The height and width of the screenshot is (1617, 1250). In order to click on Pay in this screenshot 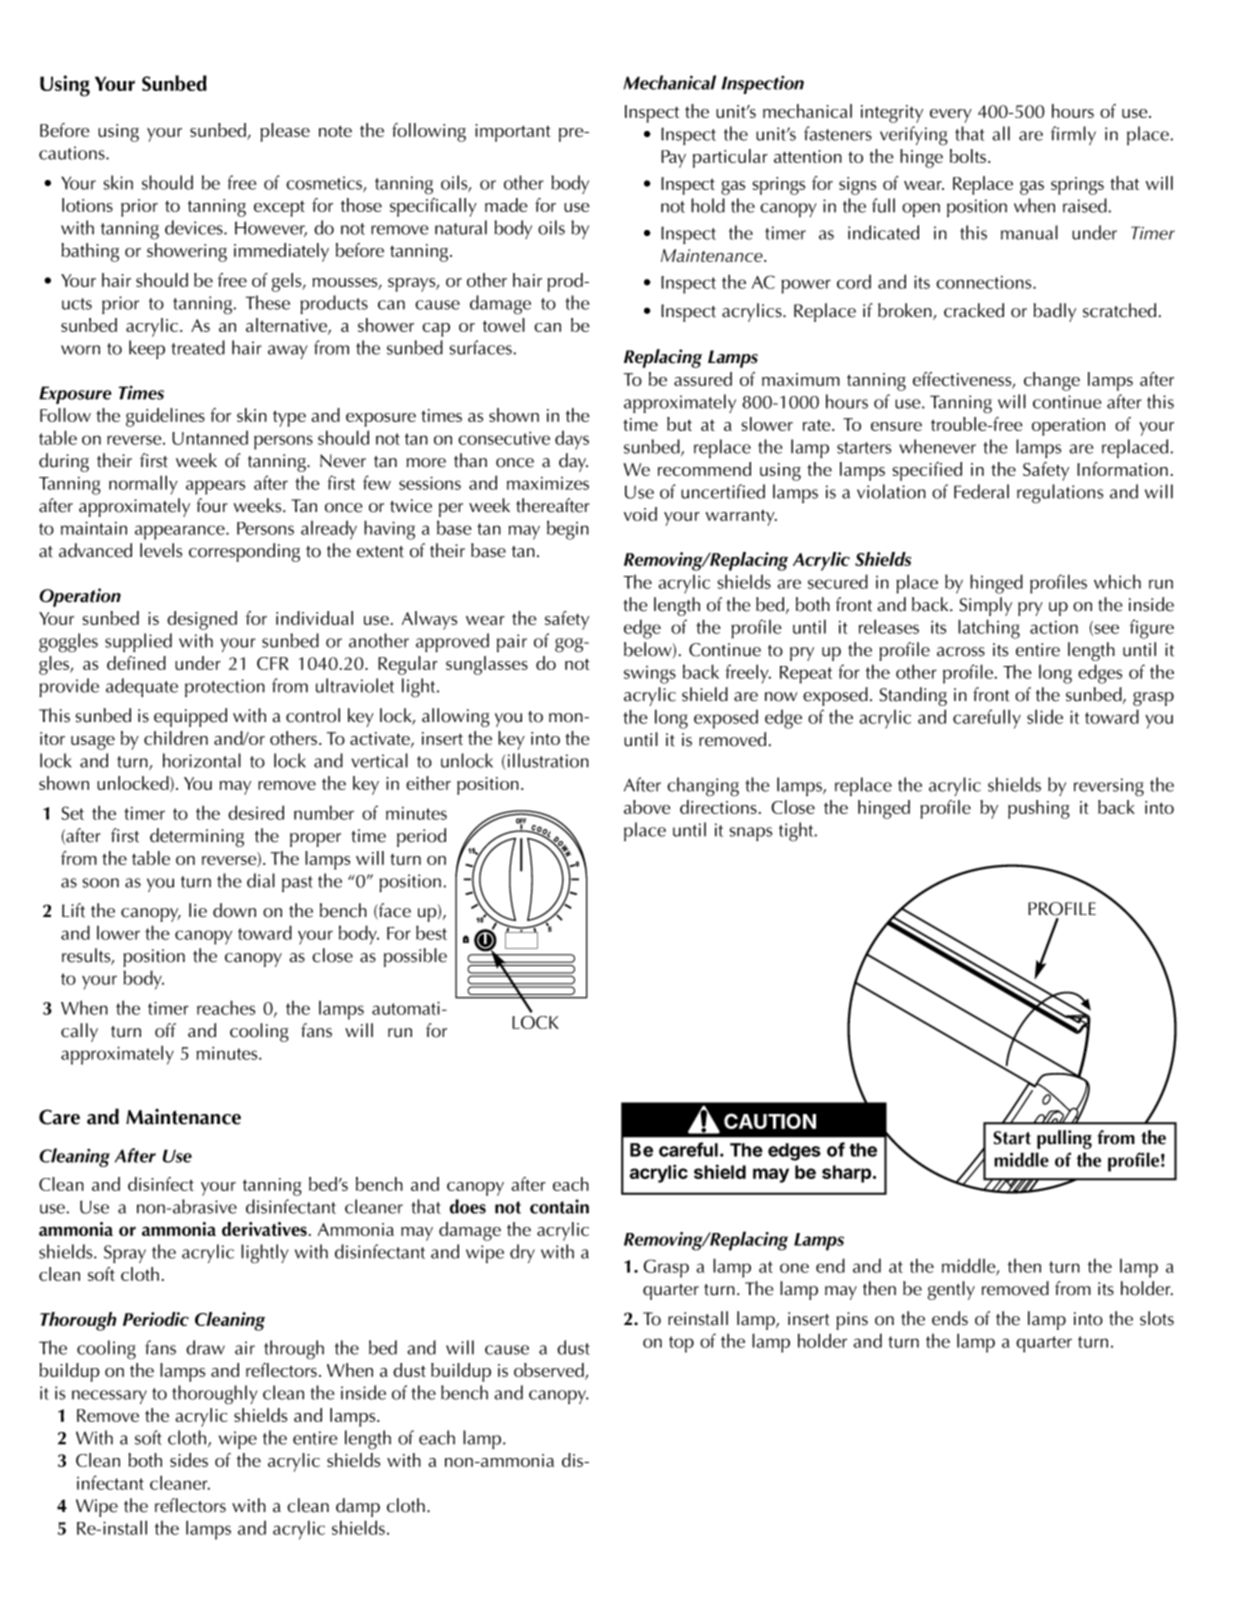, I will do `click(673, 159)`.
